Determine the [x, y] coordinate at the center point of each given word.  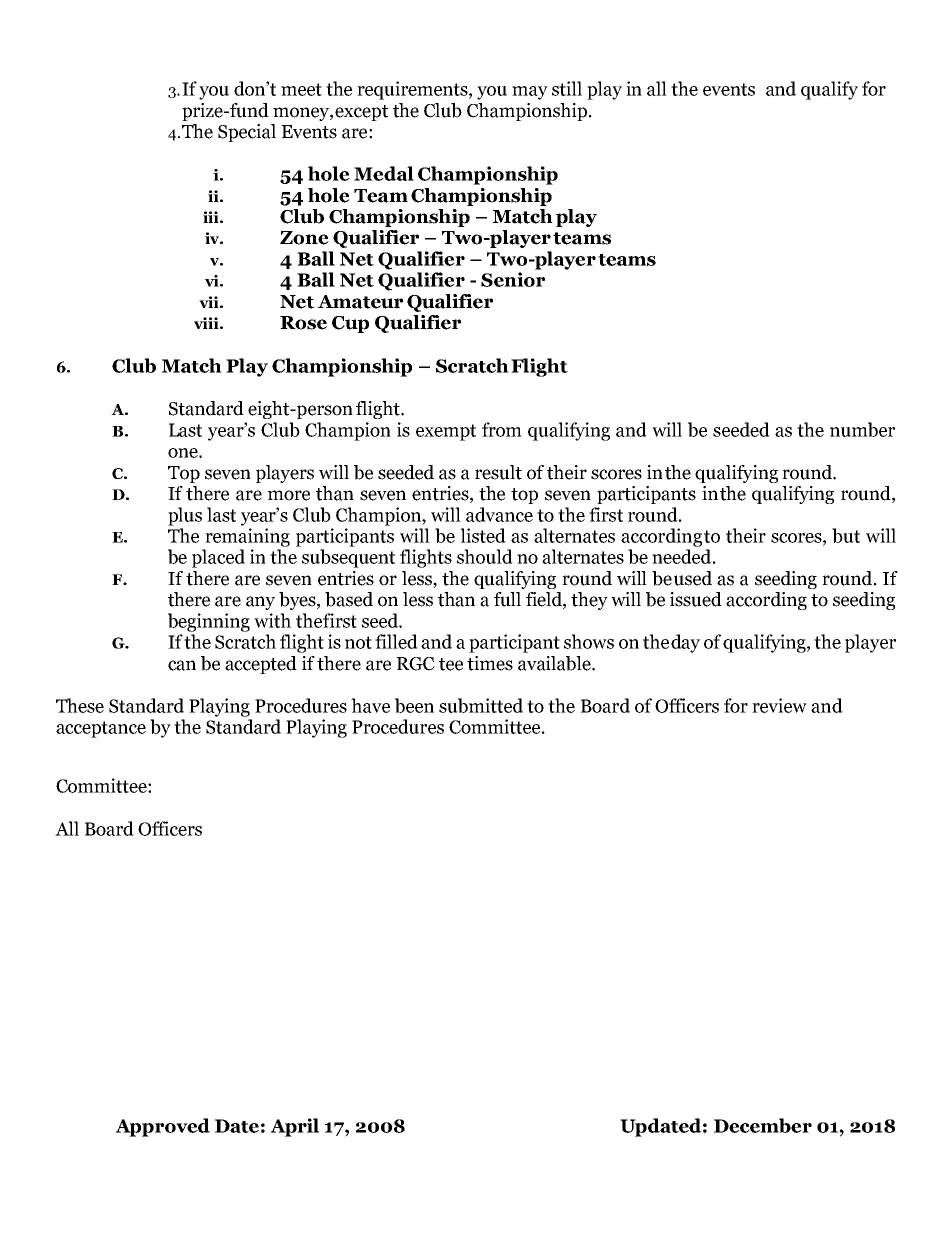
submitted [481, 705]
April [294, 1127]
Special [247, 133]
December [763, 1125]
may [530, 93]
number [862, 429]
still [567, 88]
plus [185, 516]
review [779, 705]
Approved [162, 1127]
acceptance [101, 729]
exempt [446, 432]
